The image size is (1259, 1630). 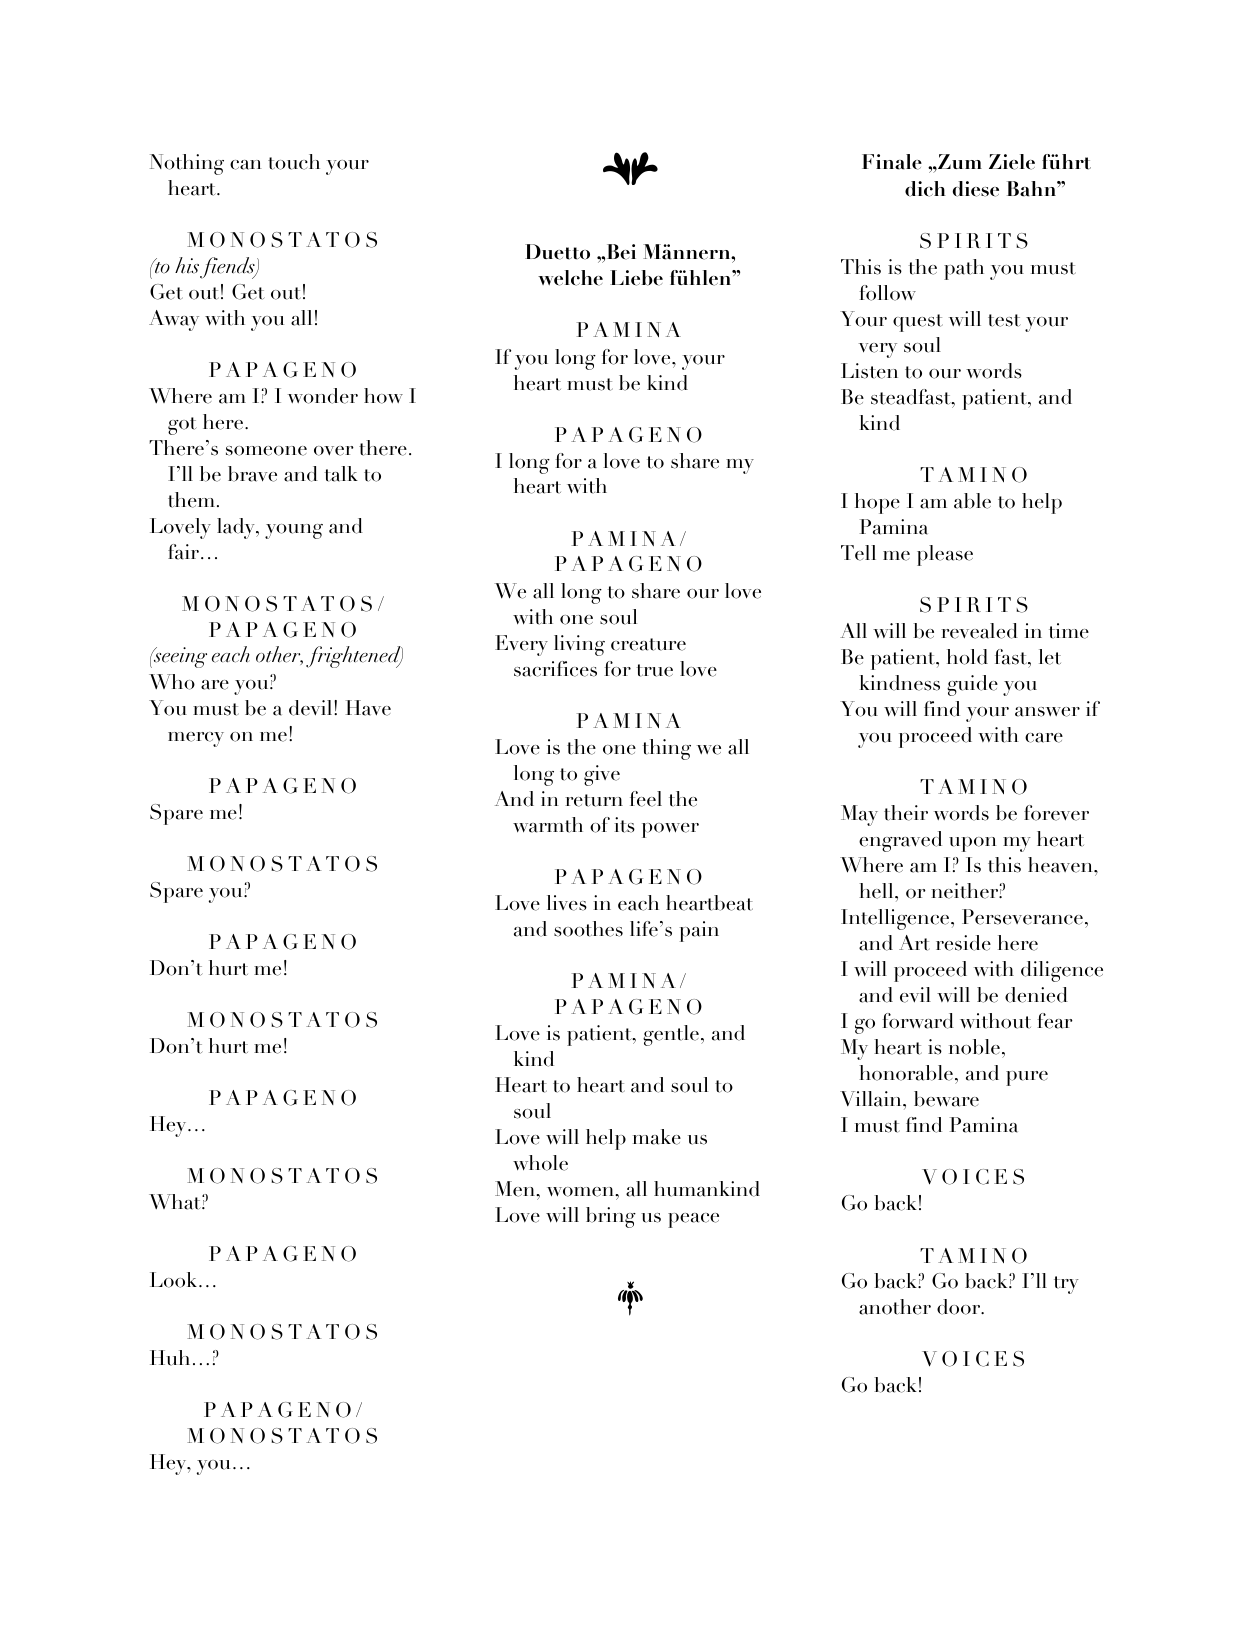 What do you see at coordinates (252, 474) in the page?
I see `brave` at bounding box center [252, 474].
